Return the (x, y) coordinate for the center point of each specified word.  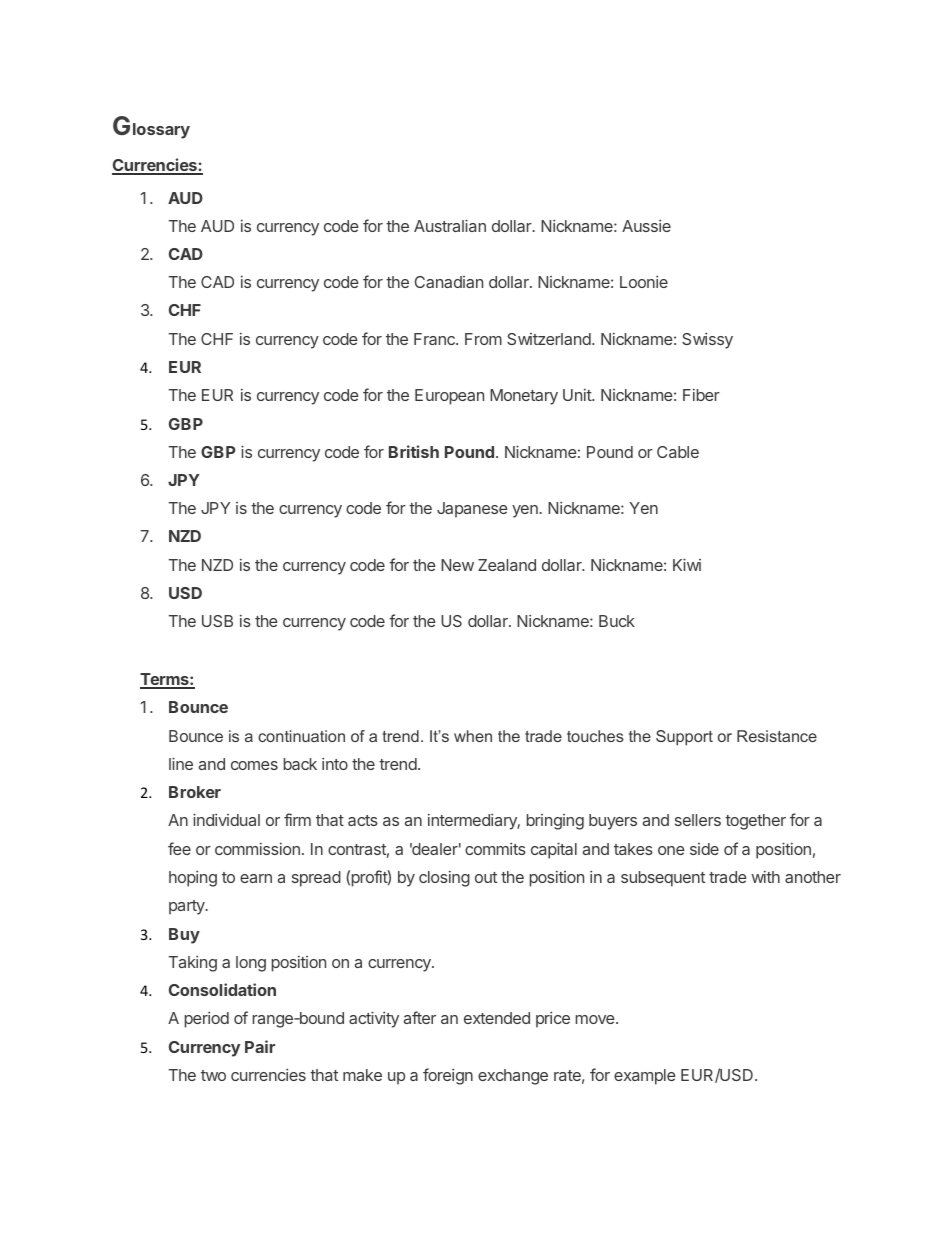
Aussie (646, 226)
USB (217, 621)
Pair (260, 1046)
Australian (450, 225)
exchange (513, 1077)
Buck (617, 621)
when (473, 736)
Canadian (449, 282)
